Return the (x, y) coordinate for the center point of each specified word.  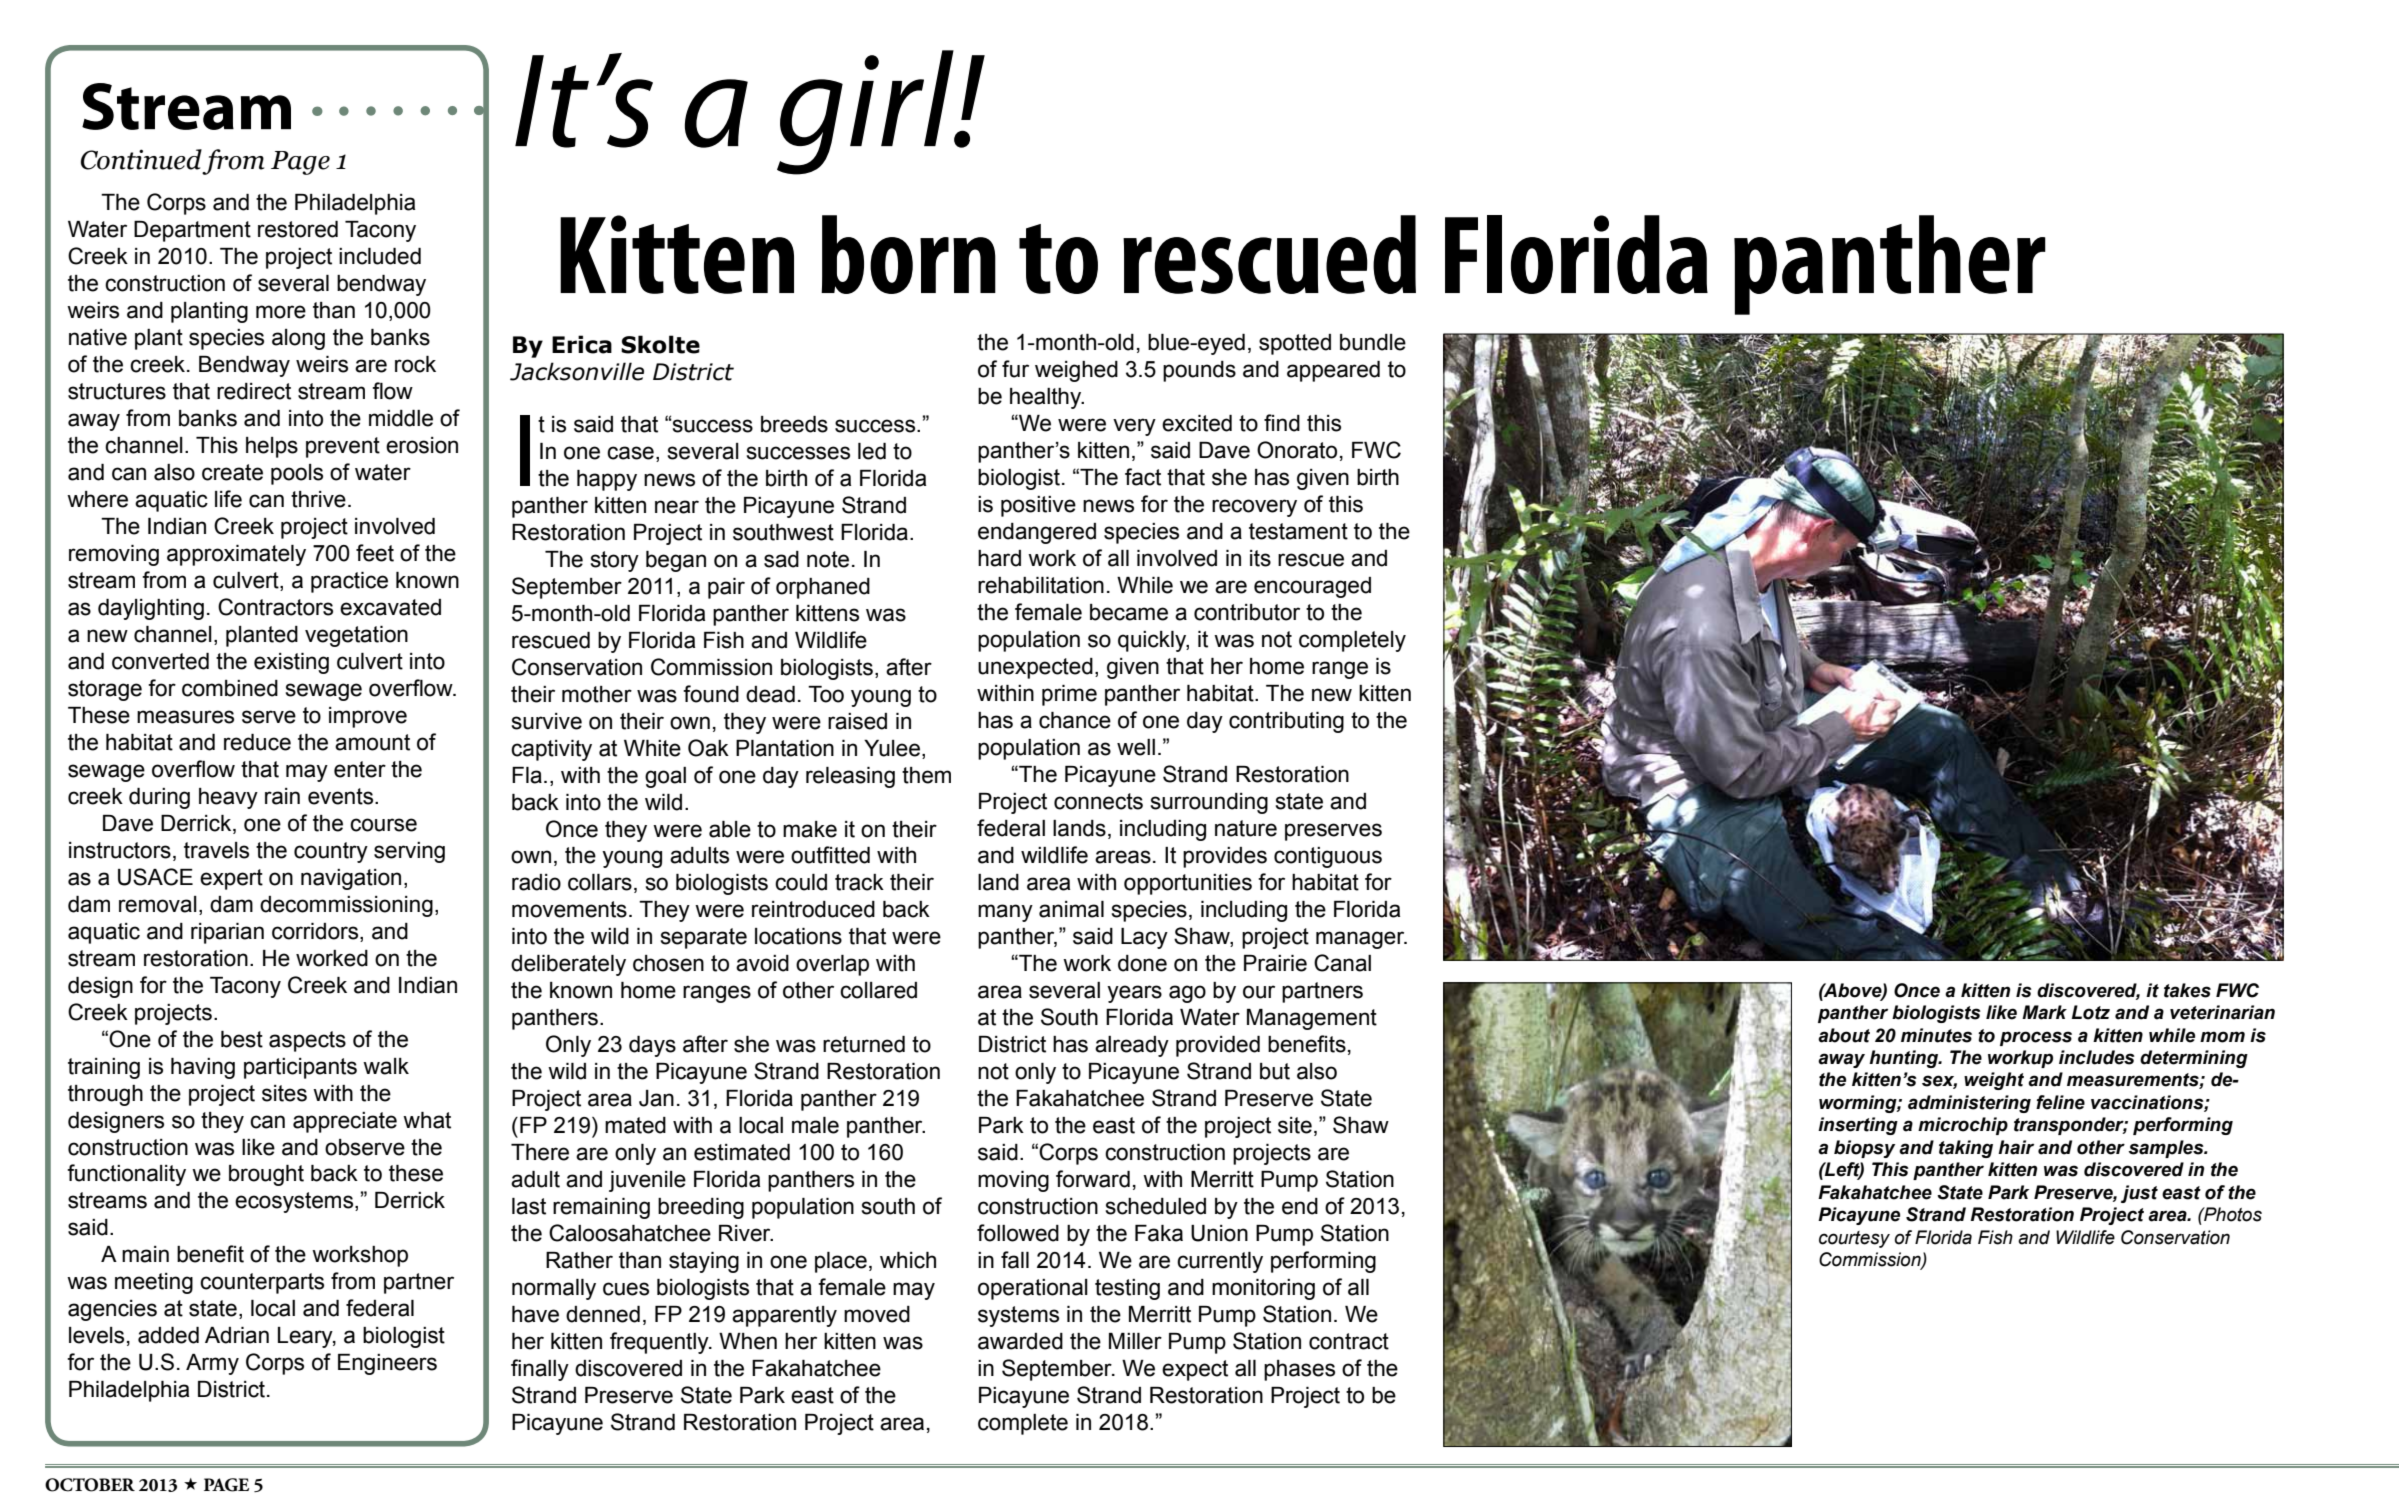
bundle (1373, 342)
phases (1299, 1370)
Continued (141, 159)
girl (866, 112)
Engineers (387, 1364)
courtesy (1854, 1239)
